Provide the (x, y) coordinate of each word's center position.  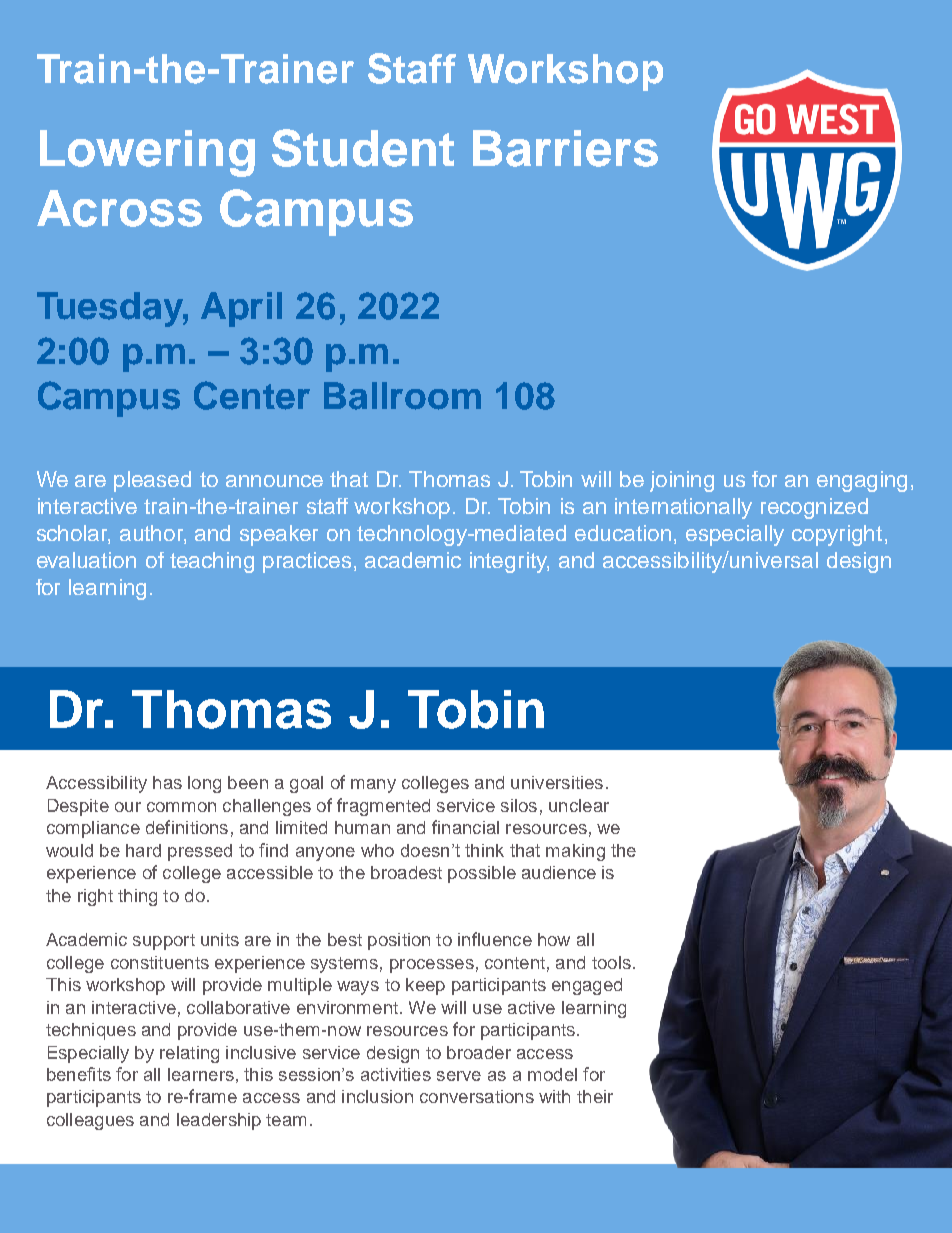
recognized (814, 508)
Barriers (565, 148)
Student (363, 148)
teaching (212, 562)
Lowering (147, 153)
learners (201, 1074)
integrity (509, 562)
